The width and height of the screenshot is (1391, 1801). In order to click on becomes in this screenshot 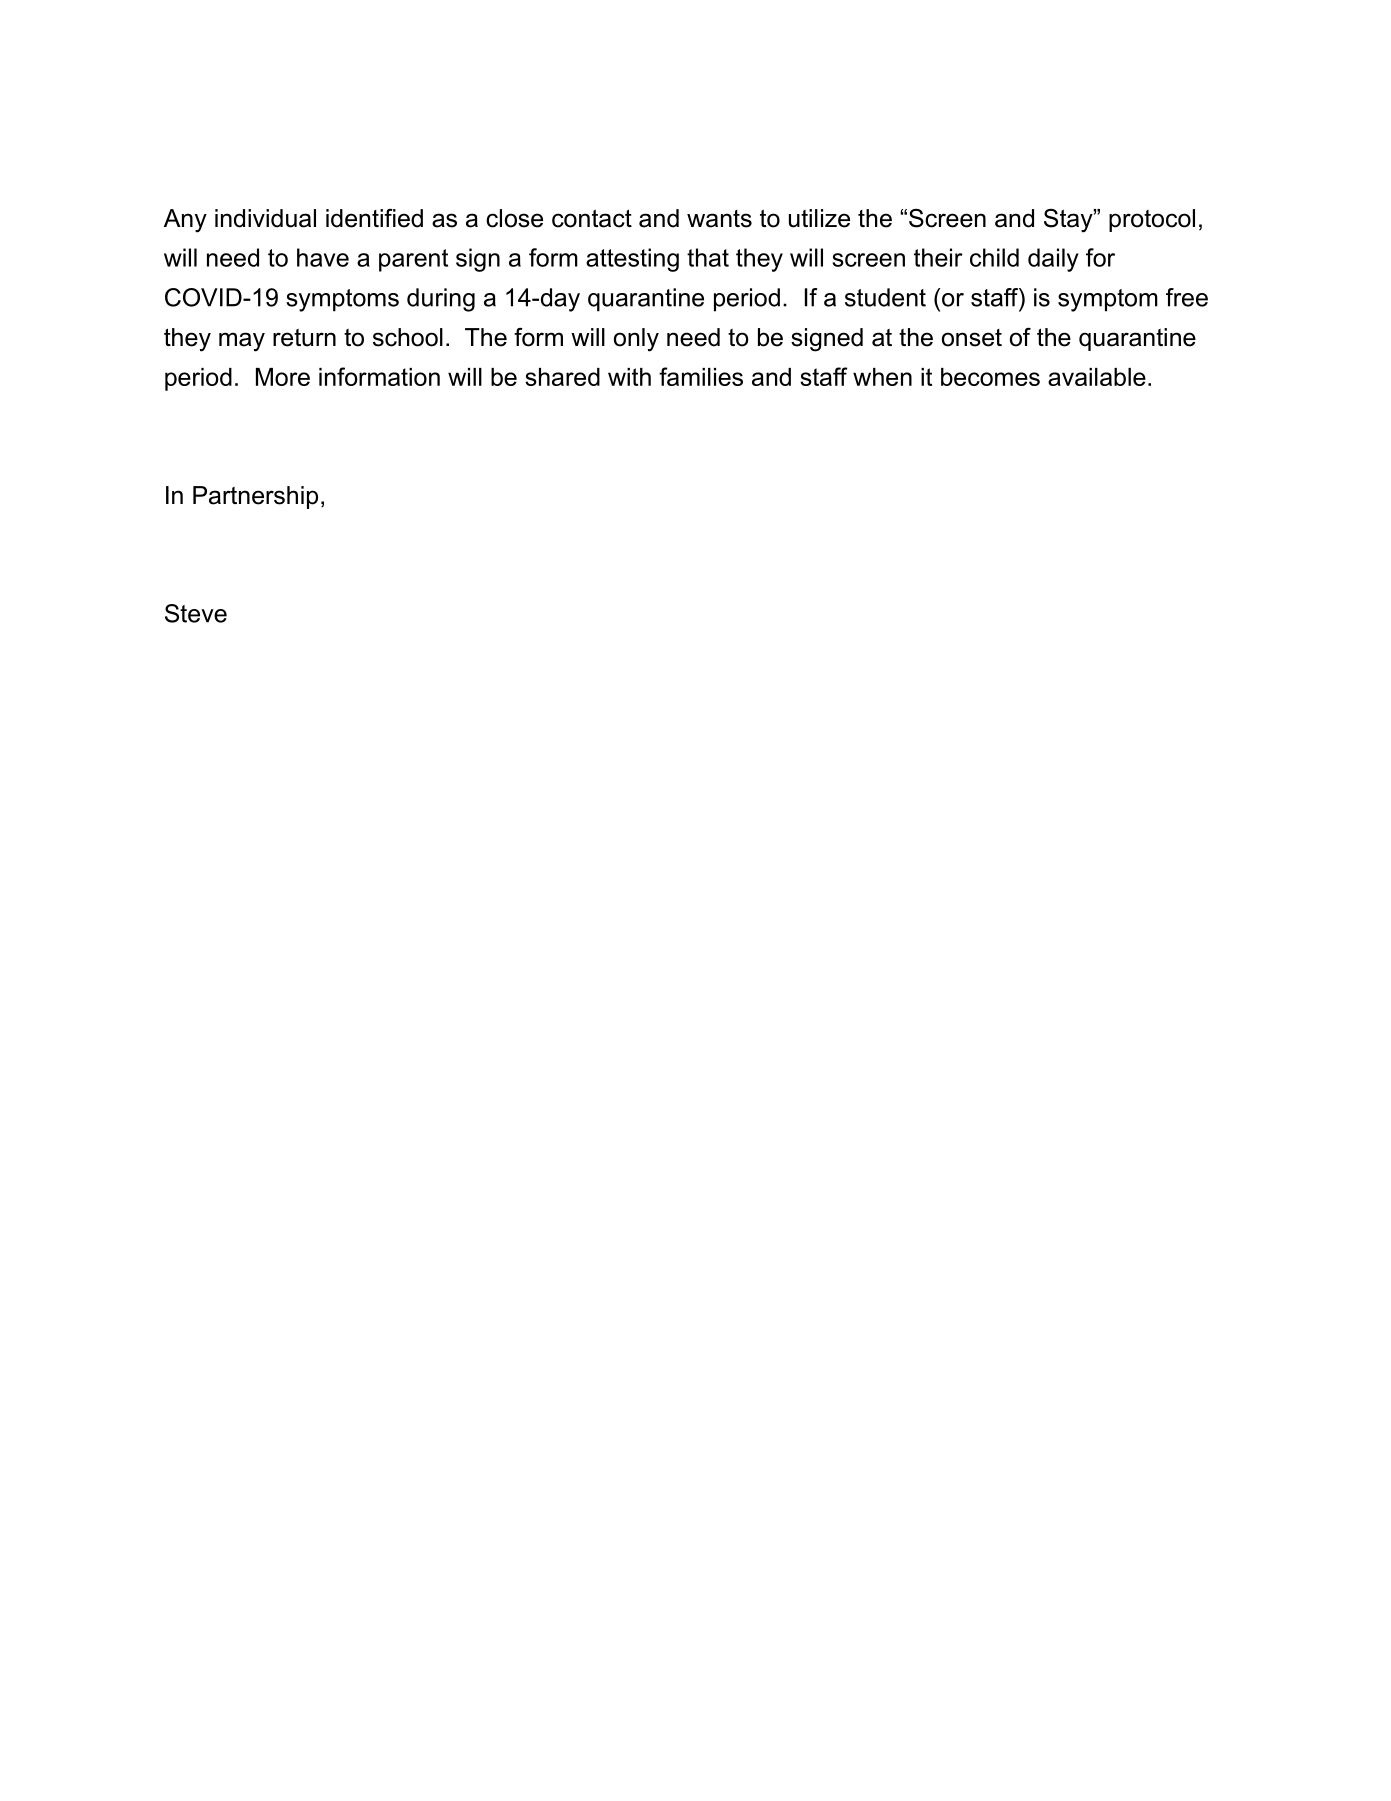, I will do `click(990, 377)`.
